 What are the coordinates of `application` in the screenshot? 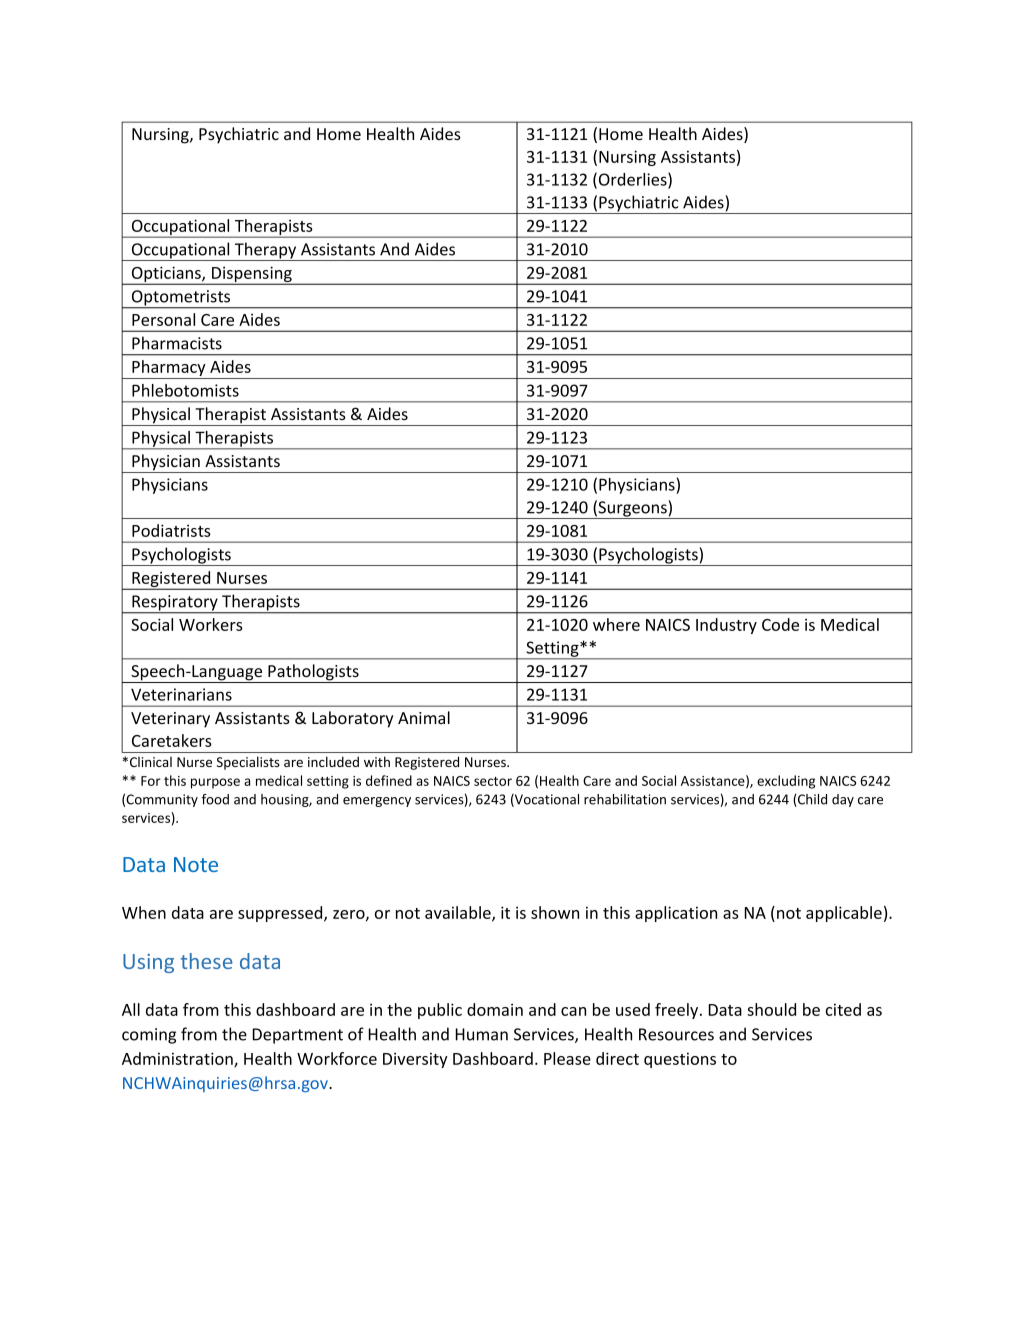 It's located at (676, 914).
